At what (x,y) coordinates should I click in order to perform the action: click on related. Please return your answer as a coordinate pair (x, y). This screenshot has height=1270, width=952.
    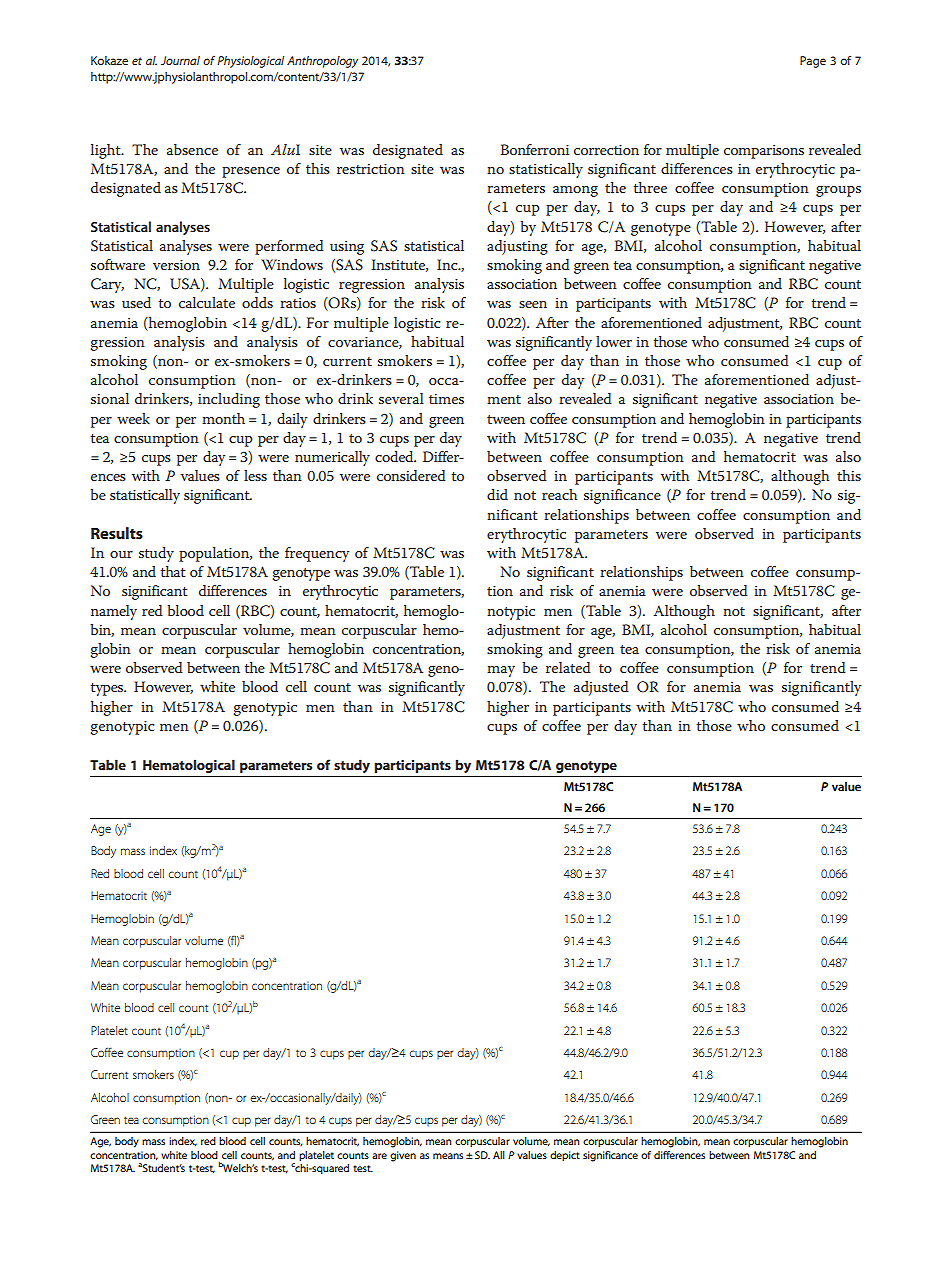
    Looking at the image, I should click on (568, 667).
